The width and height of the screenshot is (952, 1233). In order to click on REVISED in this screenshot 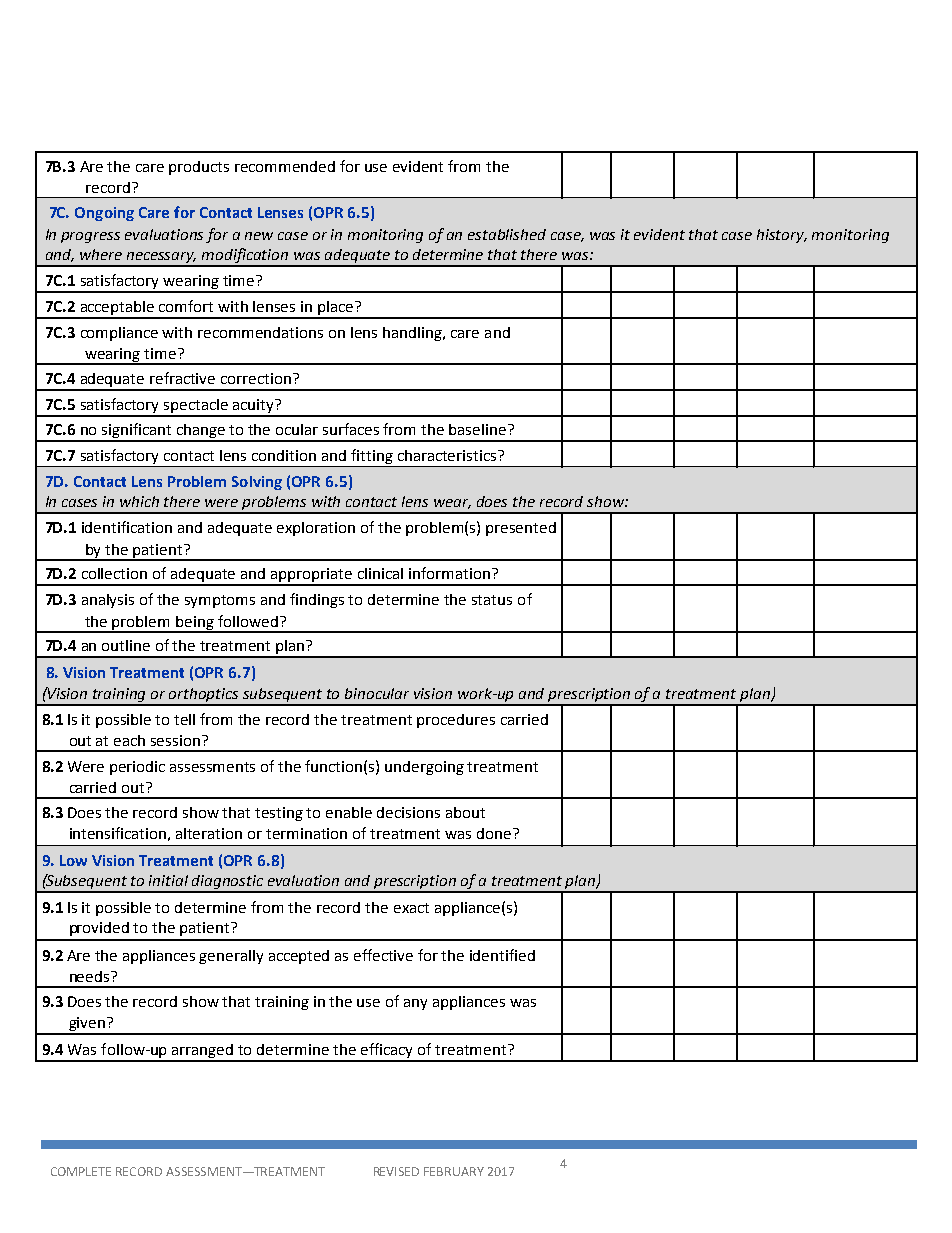, I will do `click(396, 1171)`.
